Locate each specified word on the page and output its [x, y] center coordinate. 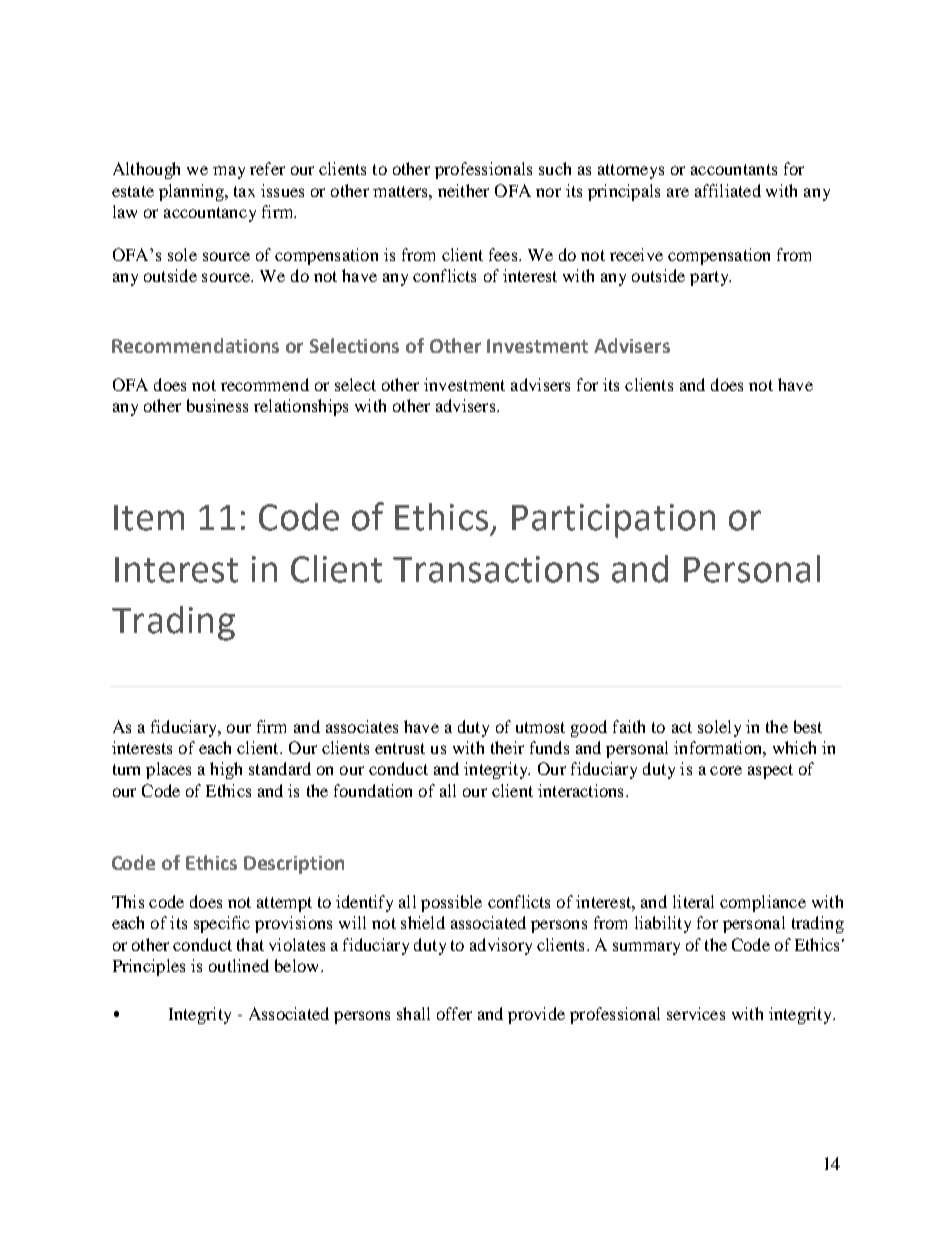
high [226, 770]
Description [294, 865]
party [710, 278]
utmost [540, 727]
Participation [613, 521]
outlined [239, 965]
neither [463, 190]
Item [149, 518]
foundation [373, 790]
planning [192, 192]
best [808, 726]
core [726, 770]
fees [503, 254]
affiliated [728, 190]
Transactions [496, 569]
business [217, 405]
